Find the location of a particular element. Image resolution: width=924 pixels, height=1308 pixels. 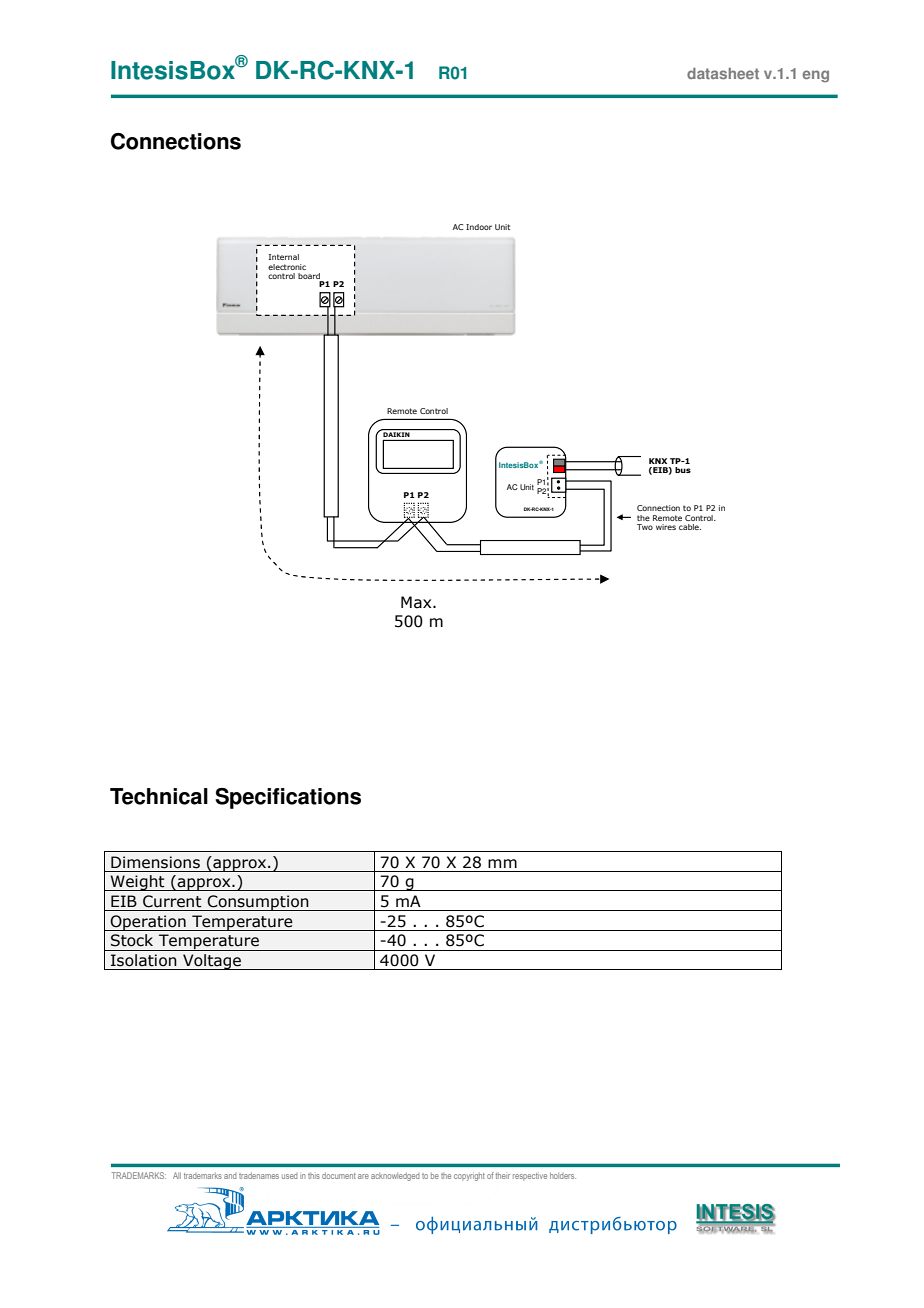

copyright is located at coordinates (469, 1176).
